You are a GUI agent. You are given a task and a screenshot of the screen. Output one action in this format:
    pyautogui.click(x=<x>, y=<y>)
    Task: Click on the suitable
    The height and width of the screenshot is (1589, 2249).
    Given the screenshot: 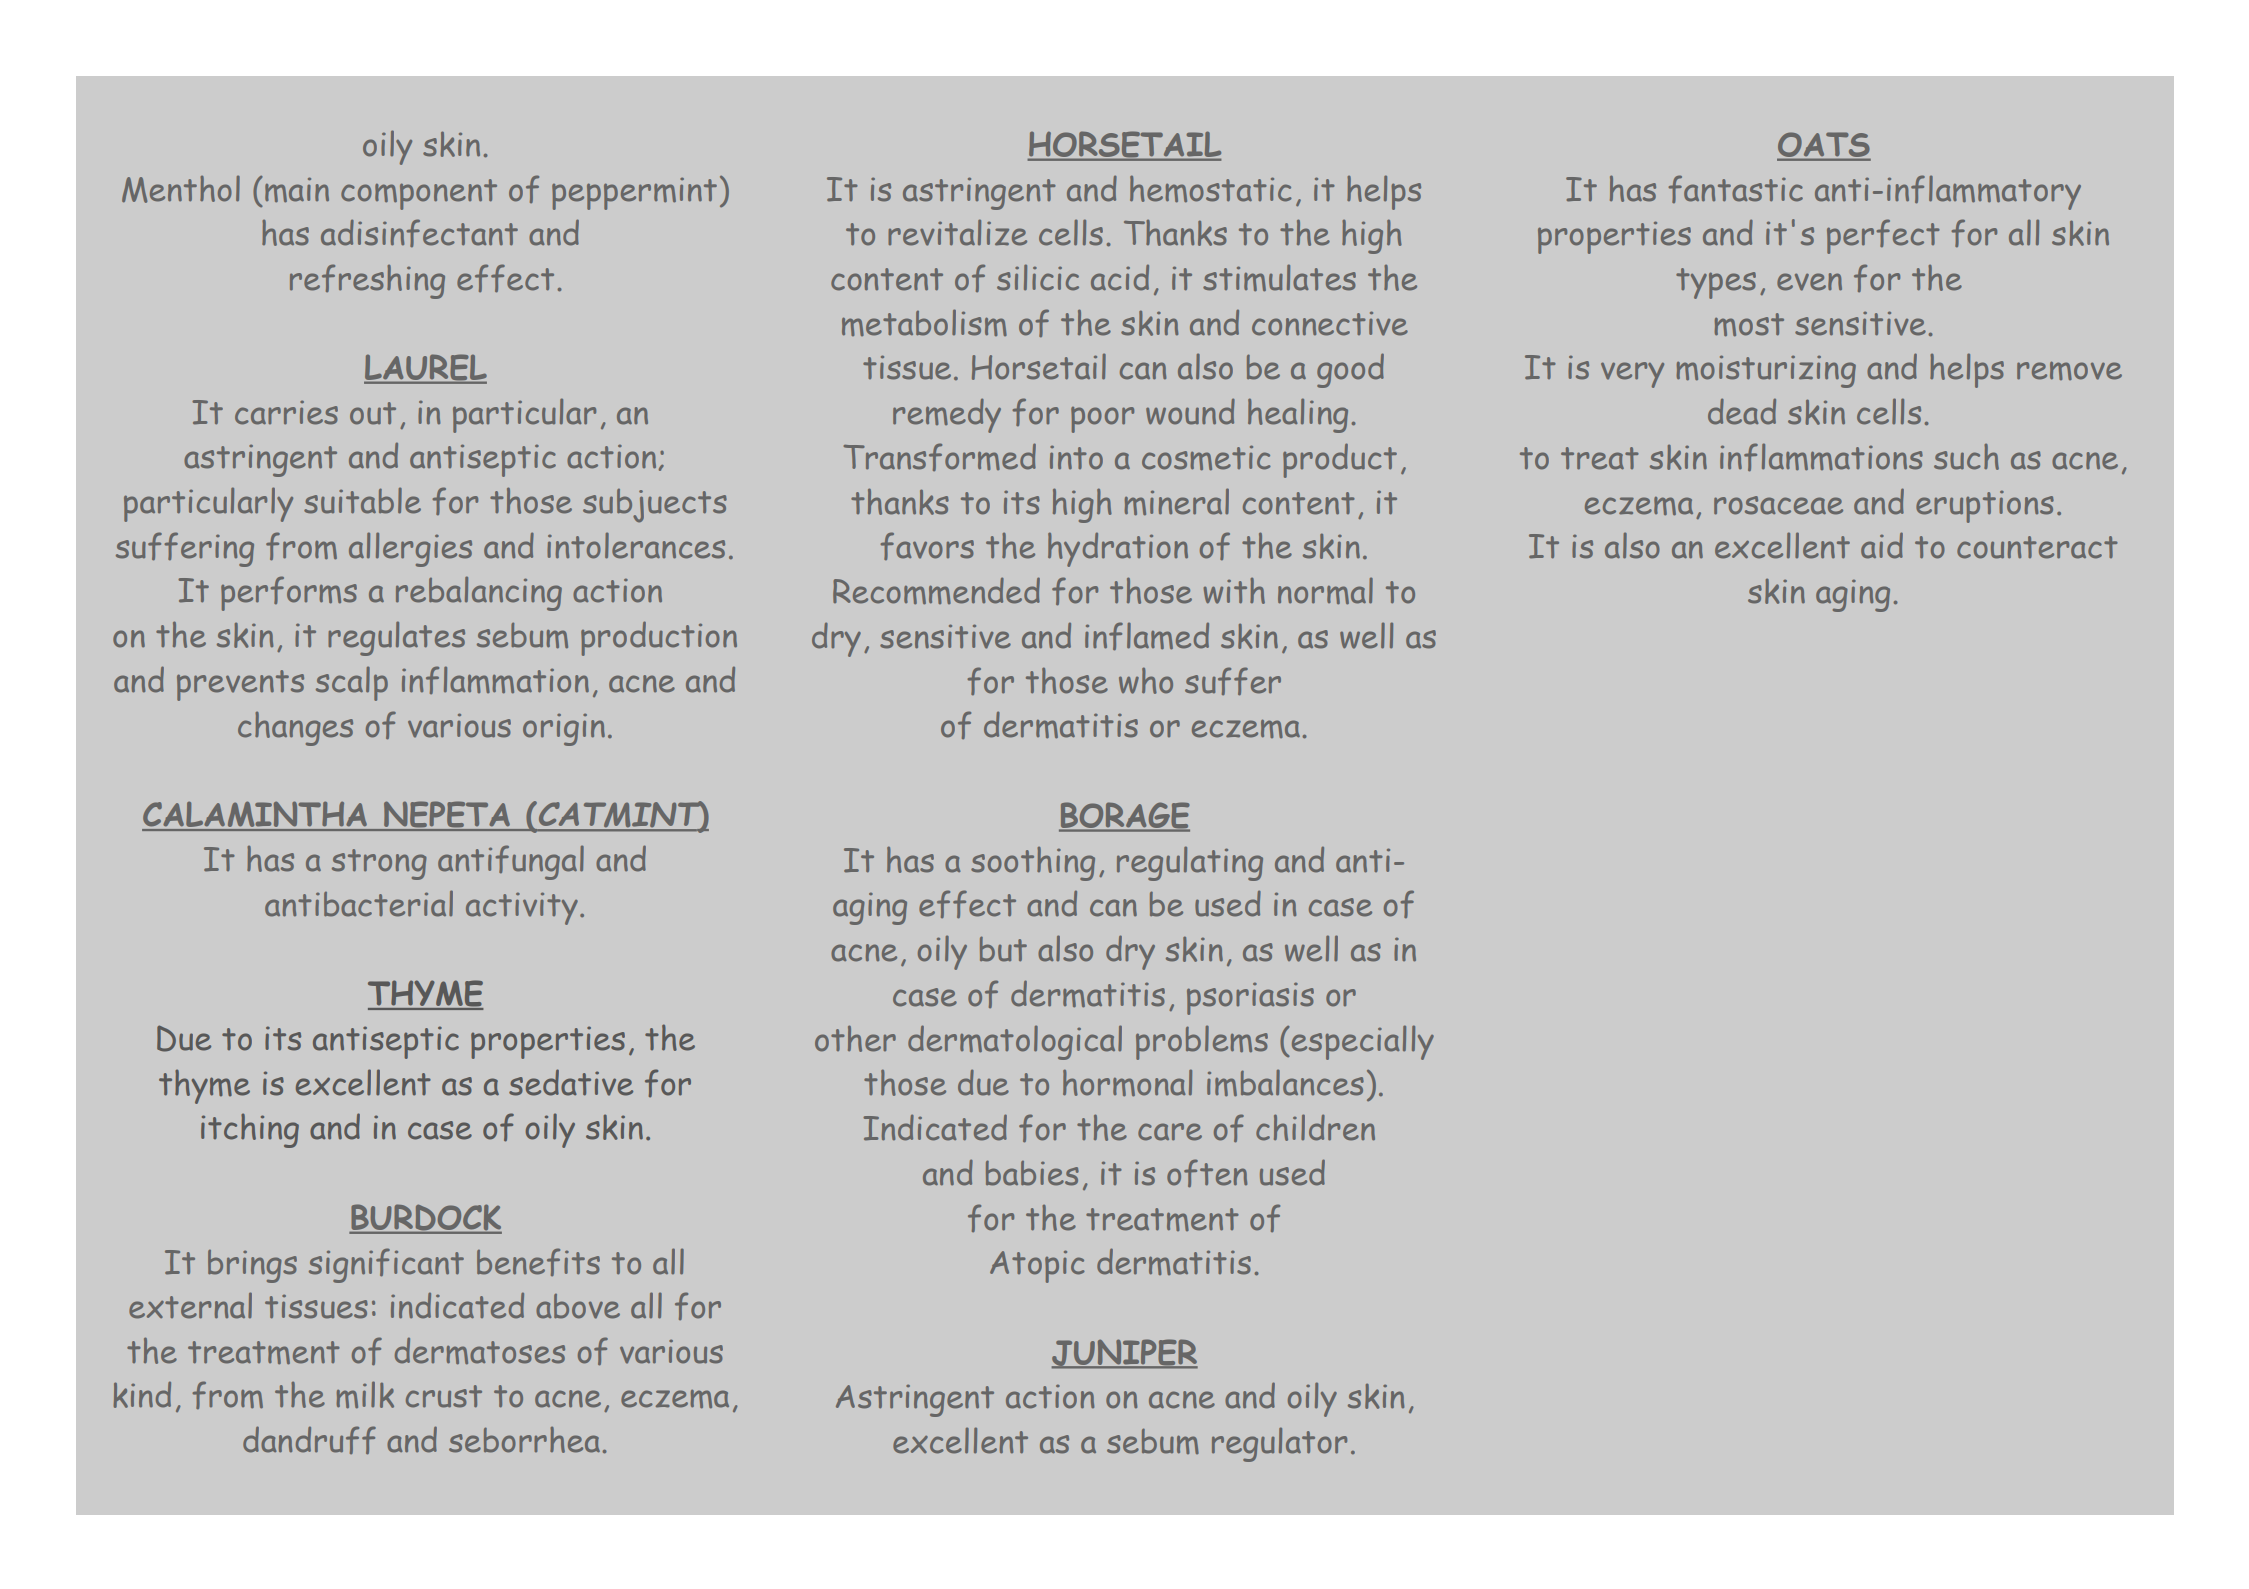 What is the action you would take?
    pyautogui.click(x=362, y=500)
